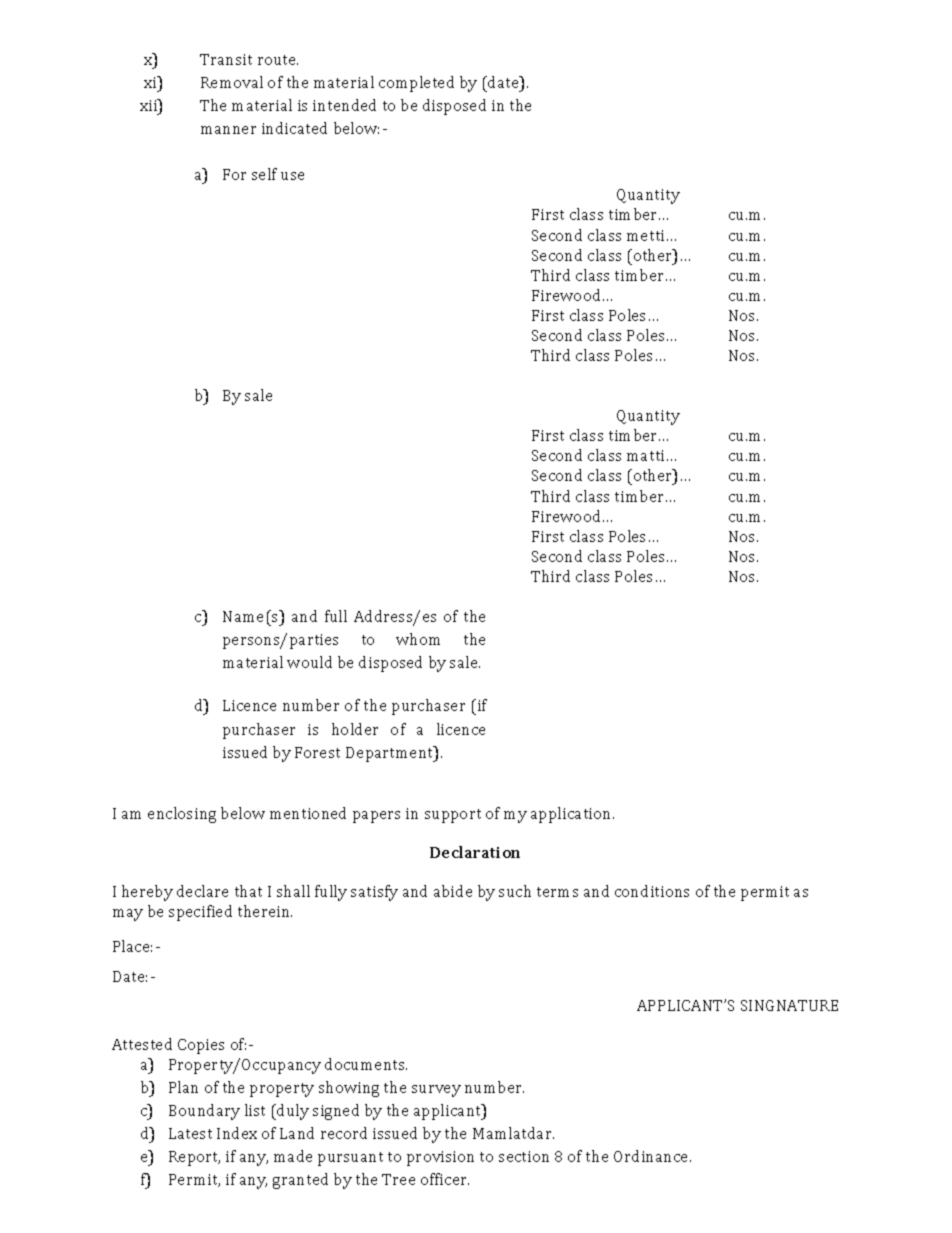 The height and width of the screenshot is (1233, 952). Describe the element at coordinates (645, 455) in the screenshot. I see `matti` at that location.
